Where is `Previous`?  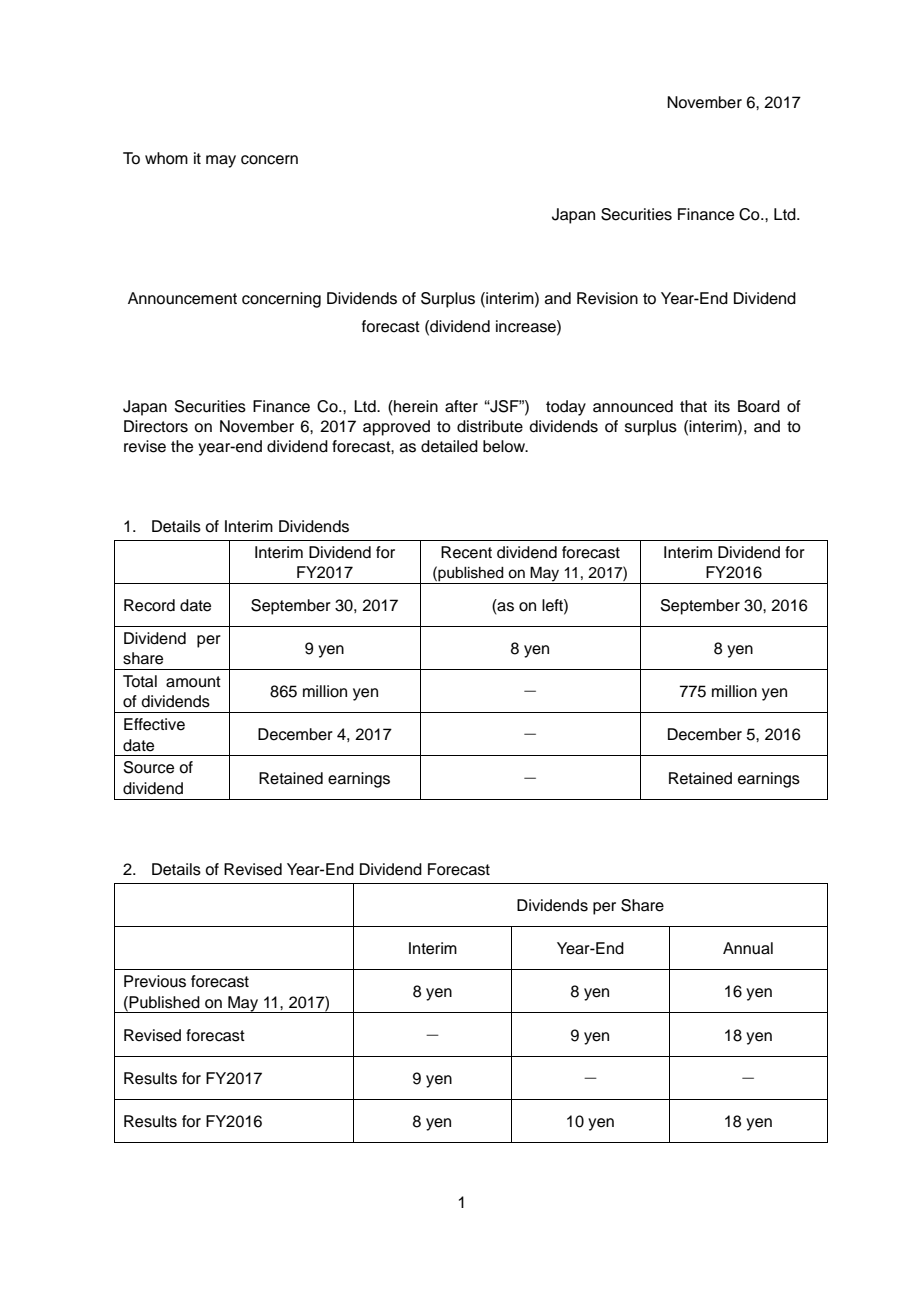 Previous is located at coordinates (155, 981).
